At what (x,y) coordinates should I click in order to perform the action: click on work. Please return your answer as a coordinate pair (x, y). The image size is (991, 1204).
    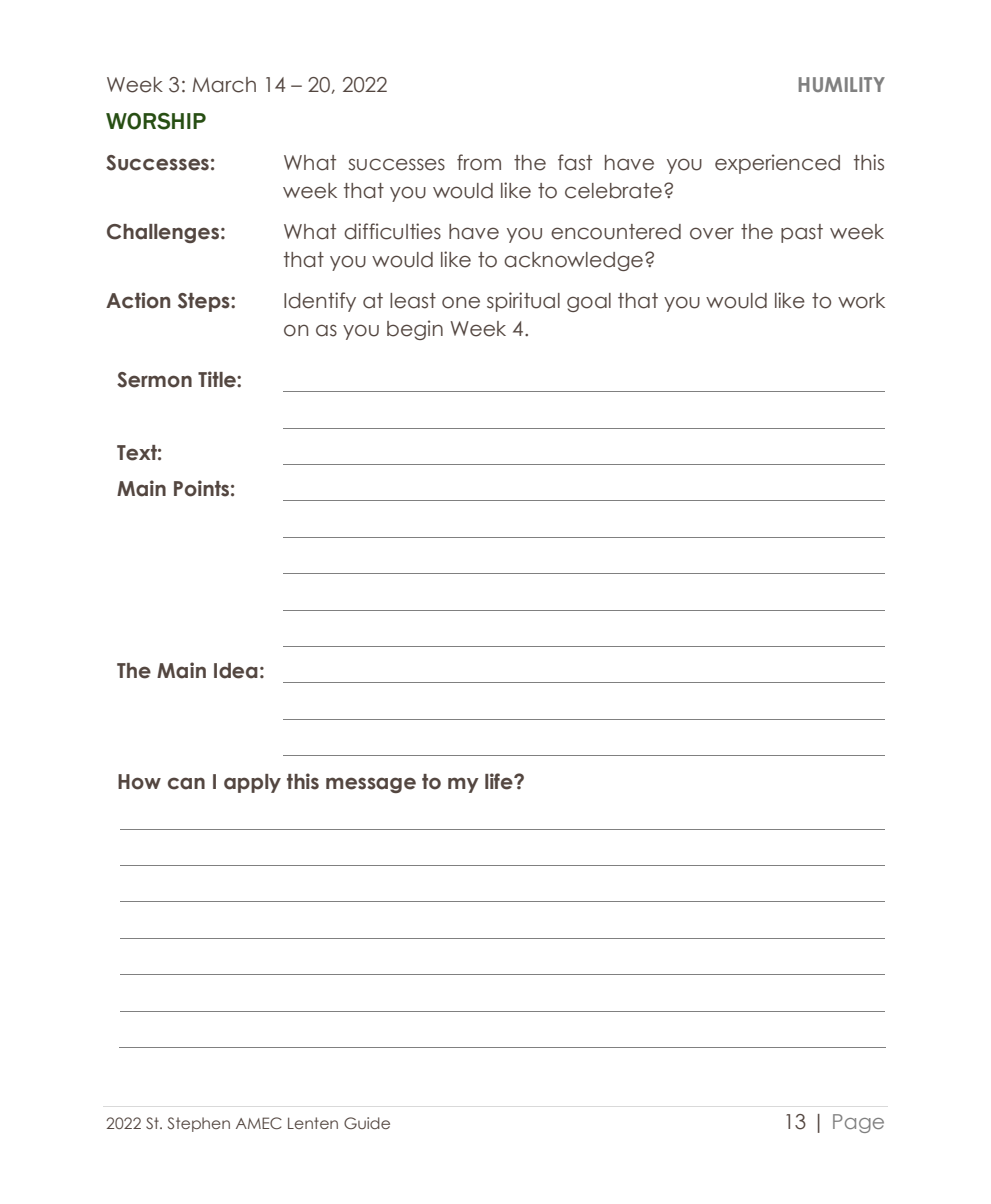
    Looking at the image, I should click on (861, 301).
